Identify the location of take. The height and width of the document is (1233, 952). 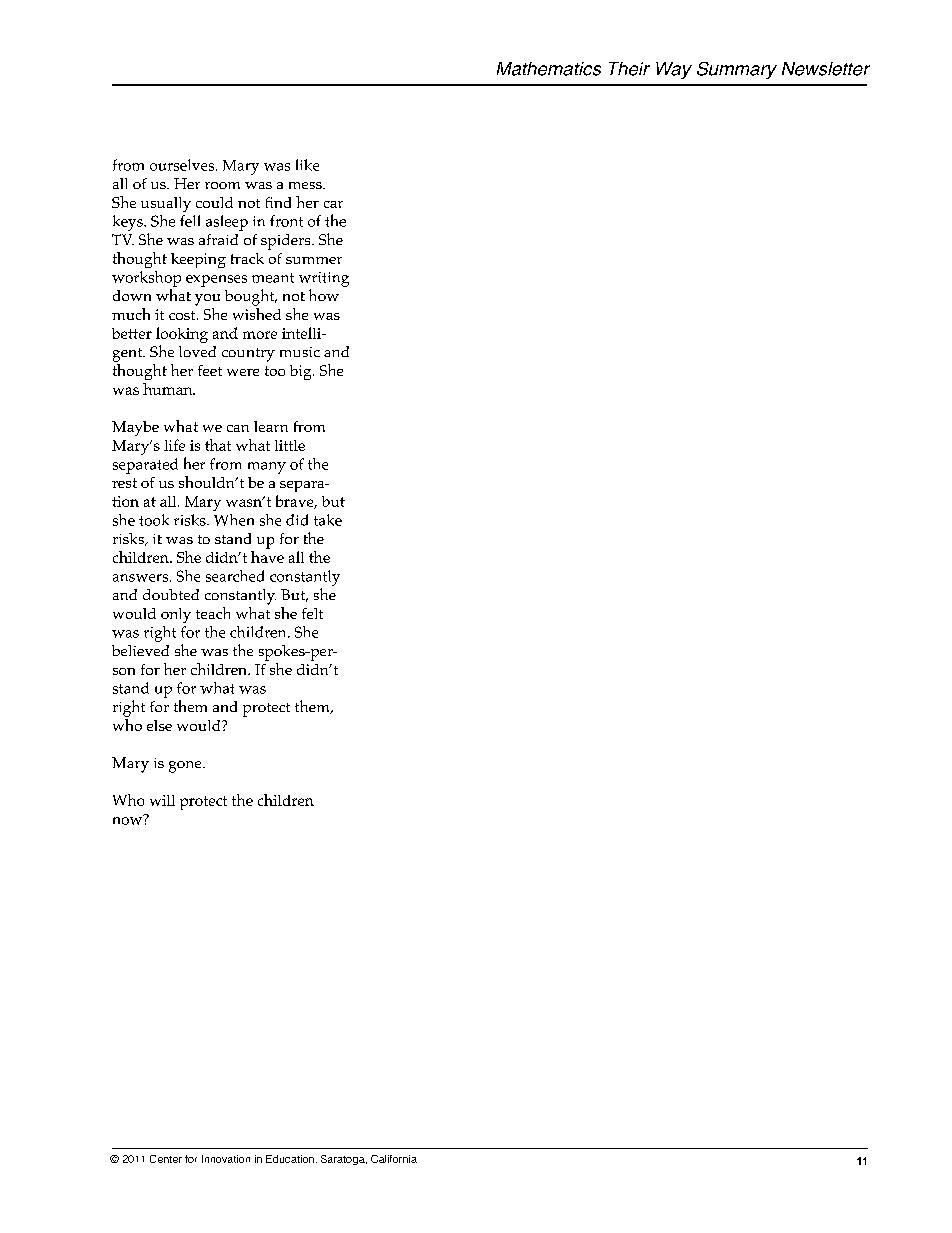
(328, 520).
